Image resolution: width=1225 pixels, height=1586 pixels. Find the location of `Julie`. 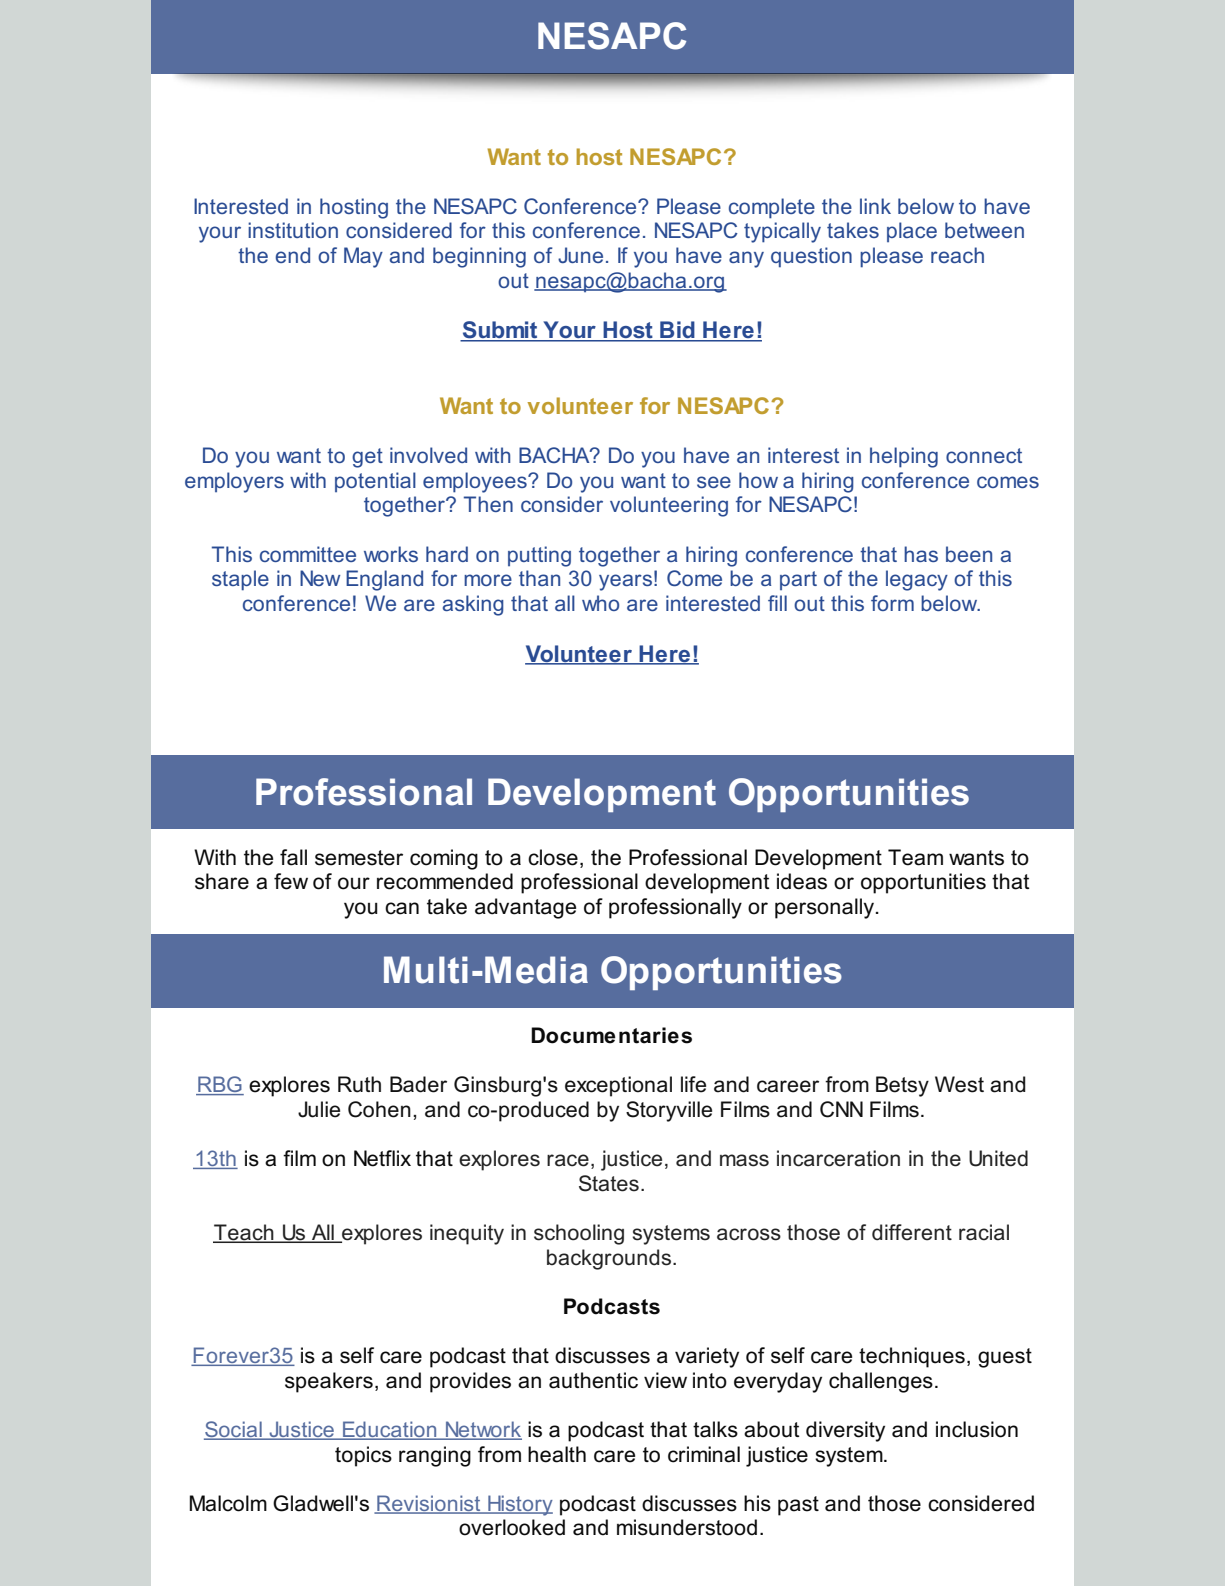

Julie is located at coordinates (319, 1109).
